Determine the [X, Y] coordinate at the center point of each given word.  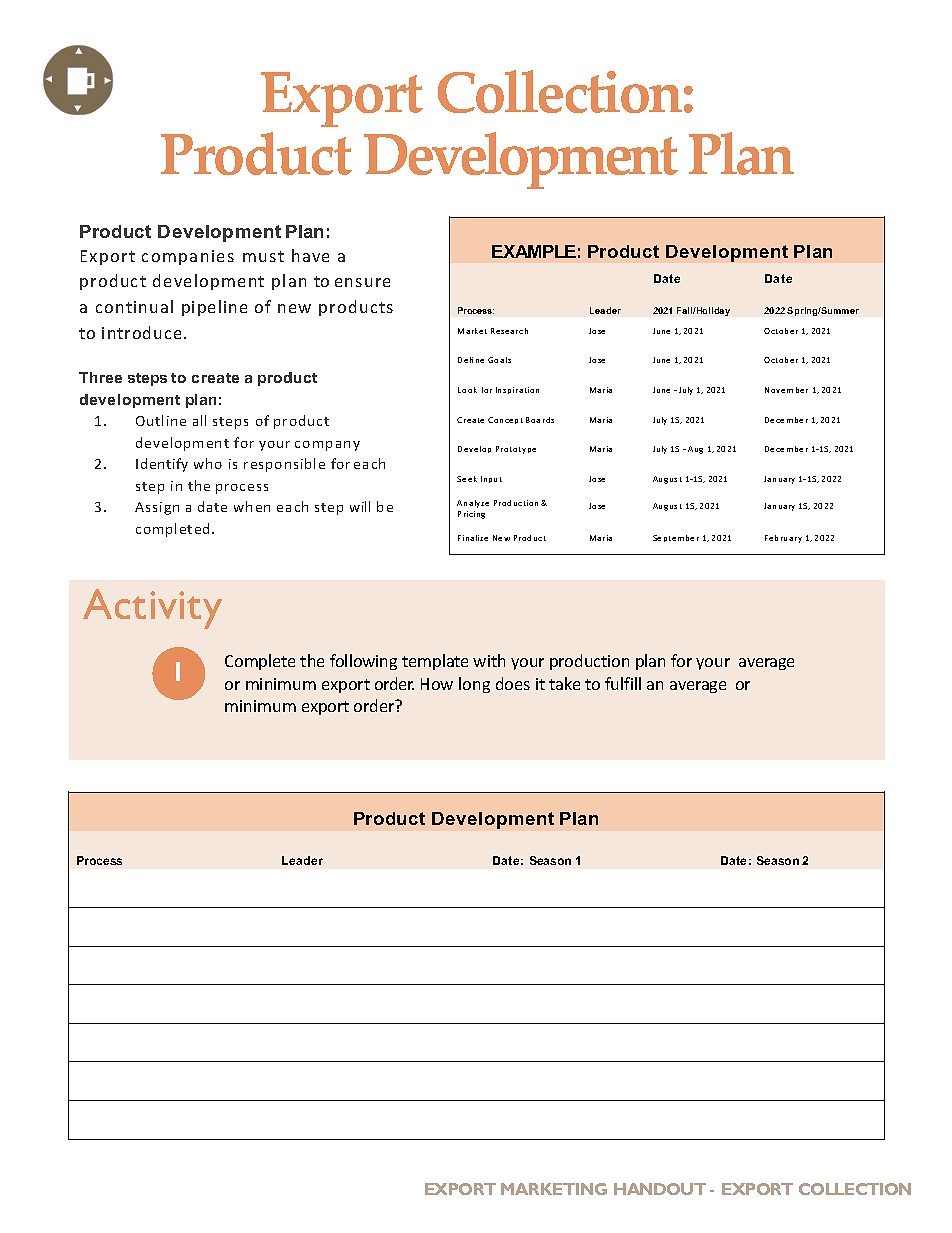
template [435, 662]
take [564, 683]
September [676, 538]
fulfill [623, 683]
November [786, 390]
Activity [152, 609]
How [437, 684]
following [363, 662]
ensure [362, 282]
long [474, 685]
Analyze [473, 504]
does [513, 683]
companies [188, 257]
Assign [157, 508]
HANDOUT [660, 1189]
